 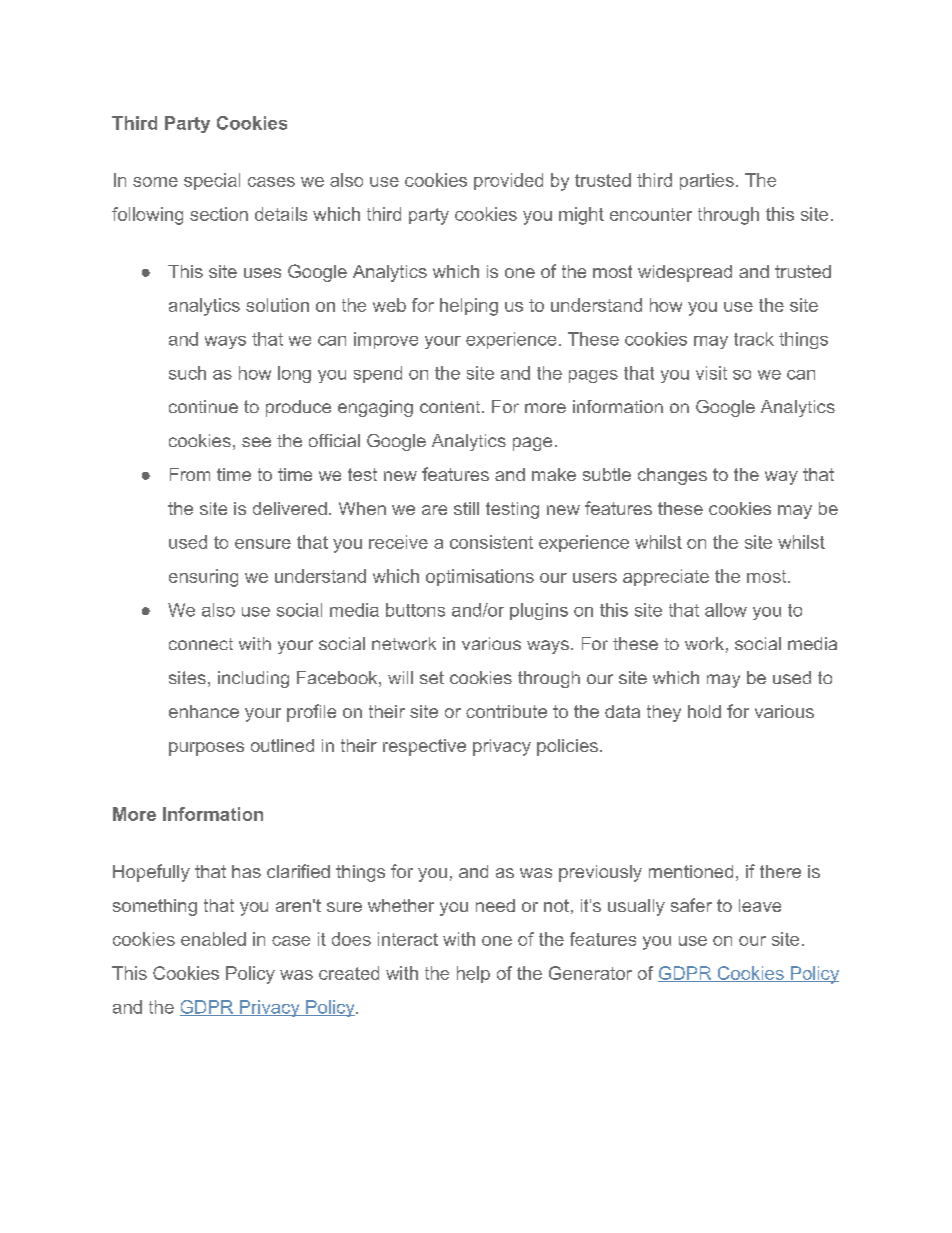 What do you see at coordinates (203, 578) in the screenshot?
I see `ensuring` at bounding box center [203, 578].
